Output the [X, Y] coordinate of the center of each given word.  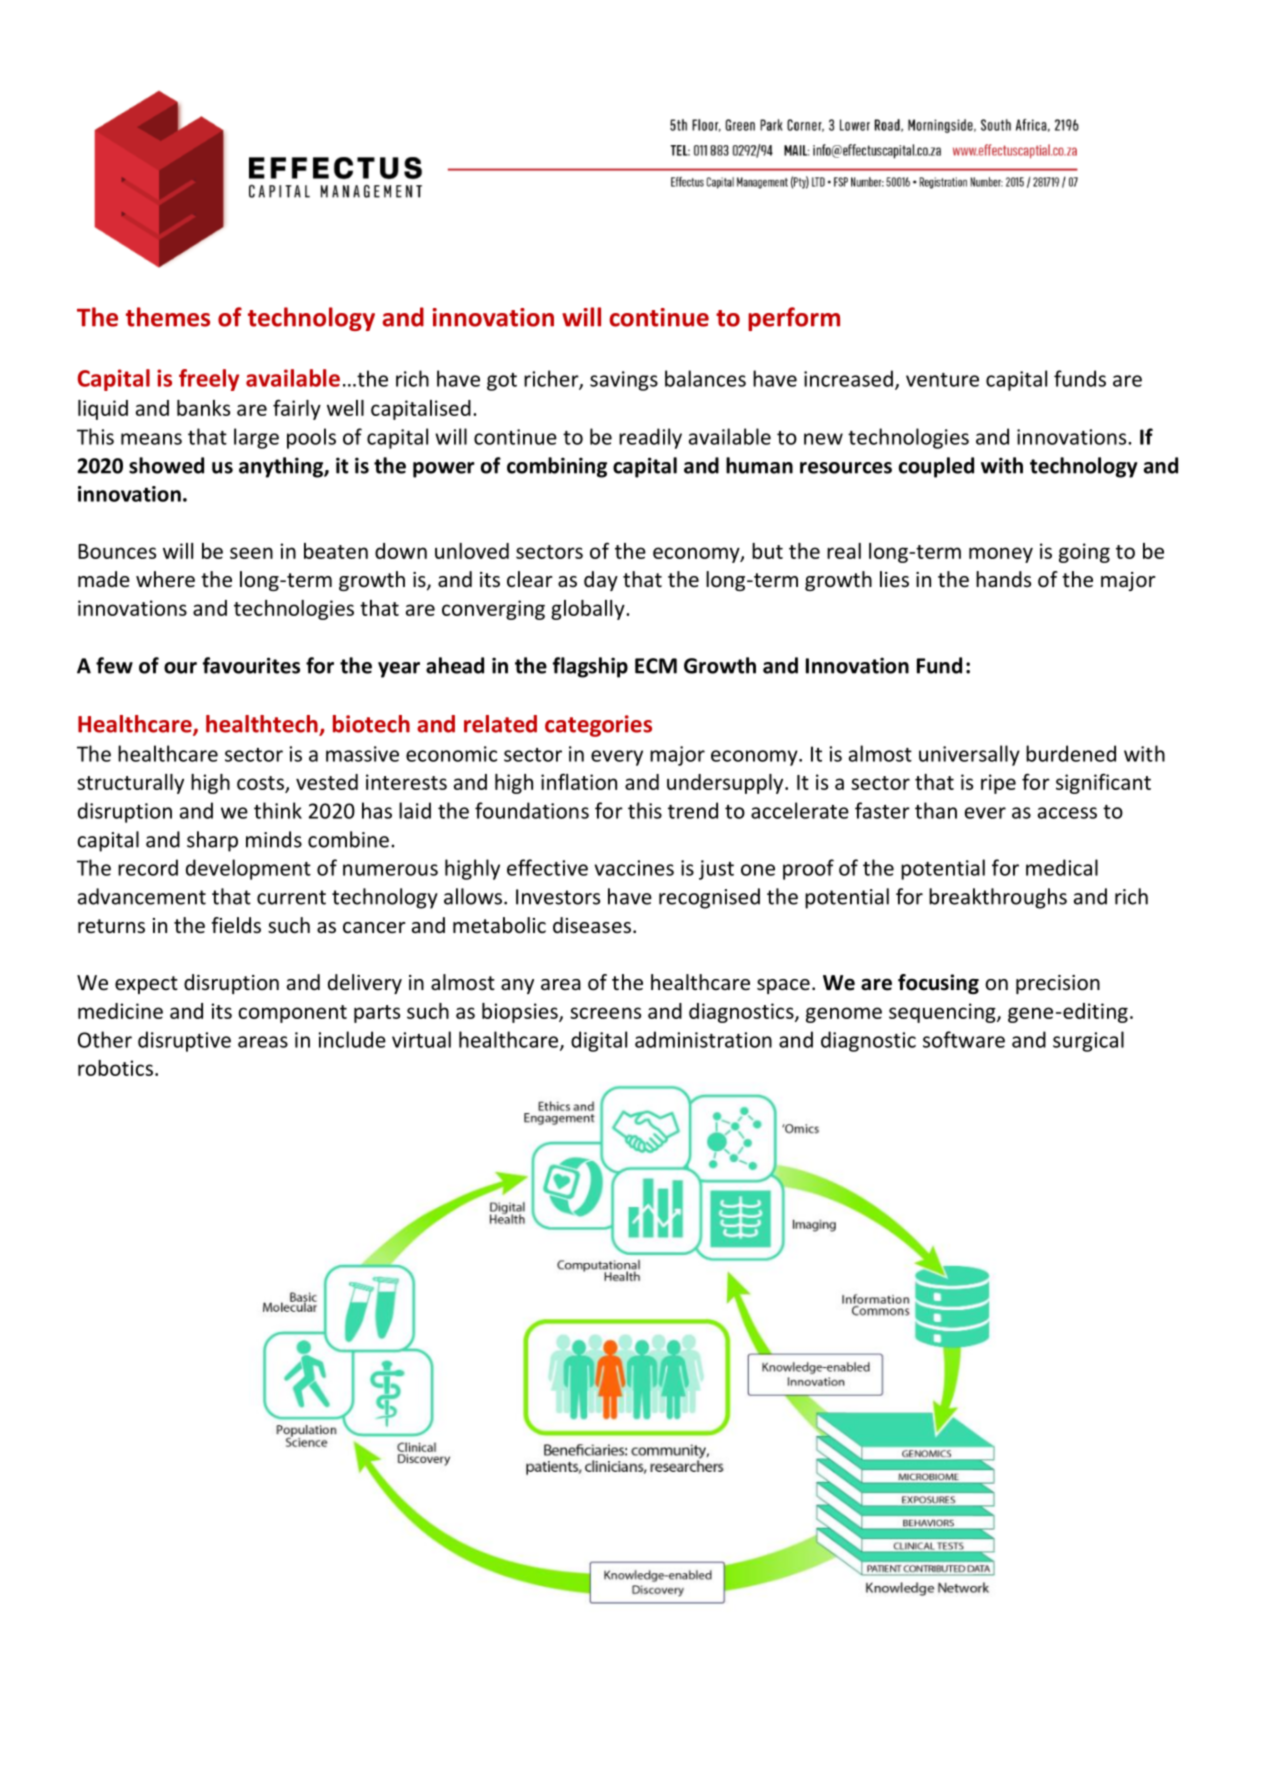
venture [942, 380]
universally [969, 755]
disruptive [184, 1041]
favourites [251, 665]
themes [168, 317]
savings [624, 381]
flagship [590, 667]
